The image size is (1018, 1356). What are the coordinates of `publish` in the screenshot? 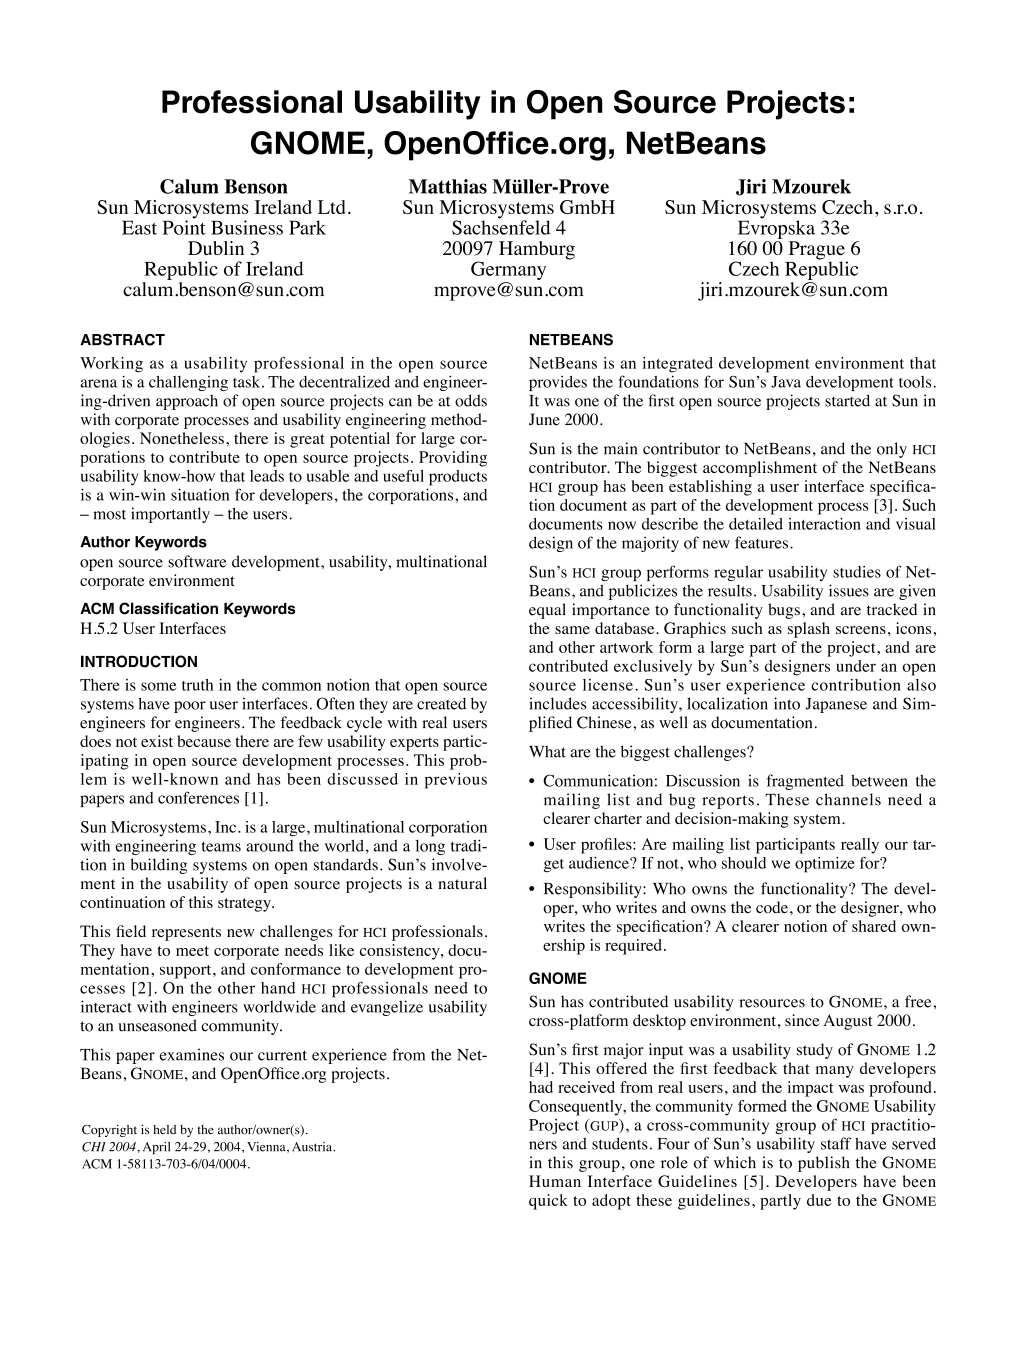 It's located at (824, 1164).
